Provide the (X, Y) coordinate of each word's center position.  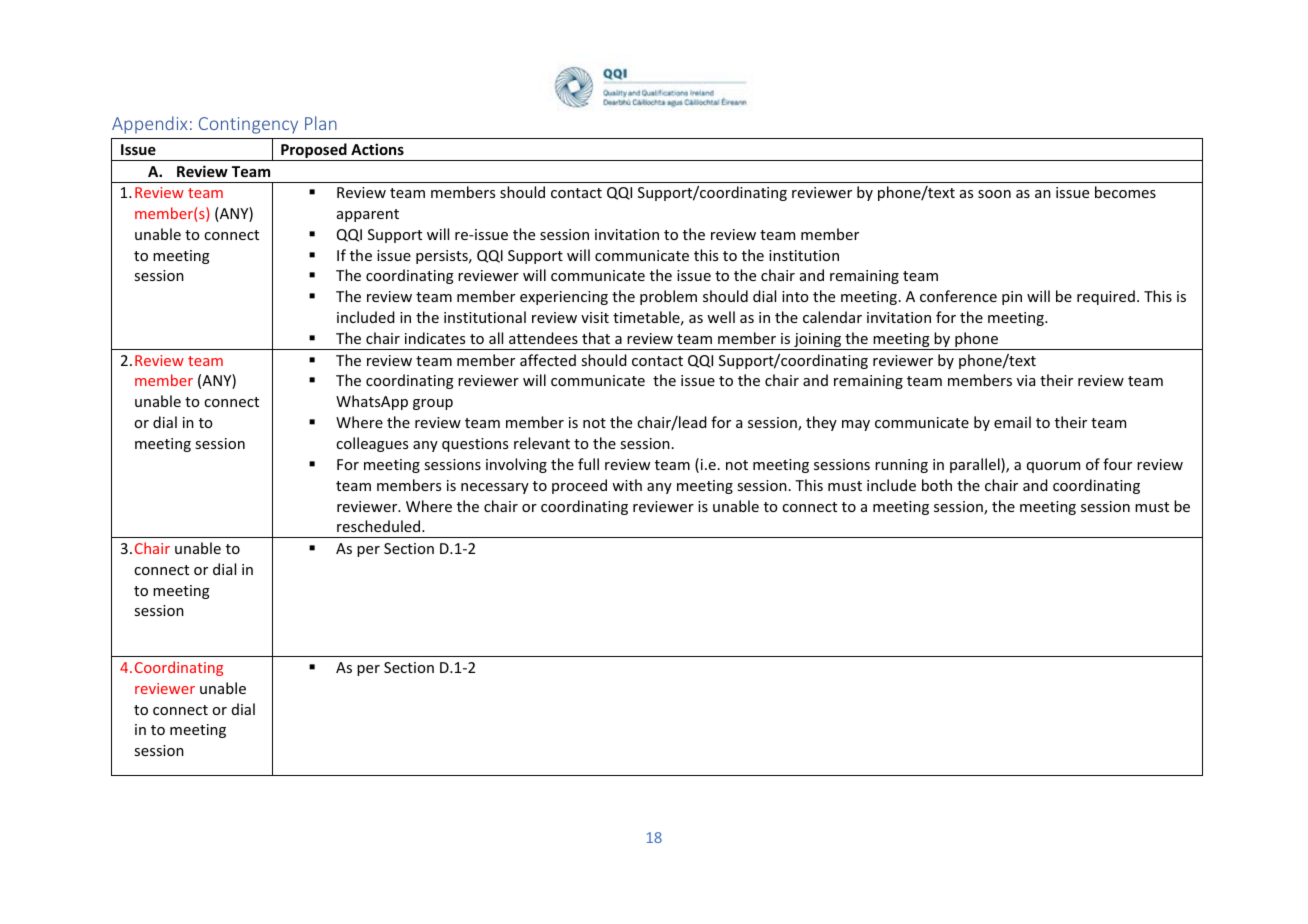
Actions (377, 149)
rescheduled (380, 526)
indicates (435, 338)
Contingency (248, 125)
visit (595, 317)
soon (994, 194)
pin (1012, 298)
